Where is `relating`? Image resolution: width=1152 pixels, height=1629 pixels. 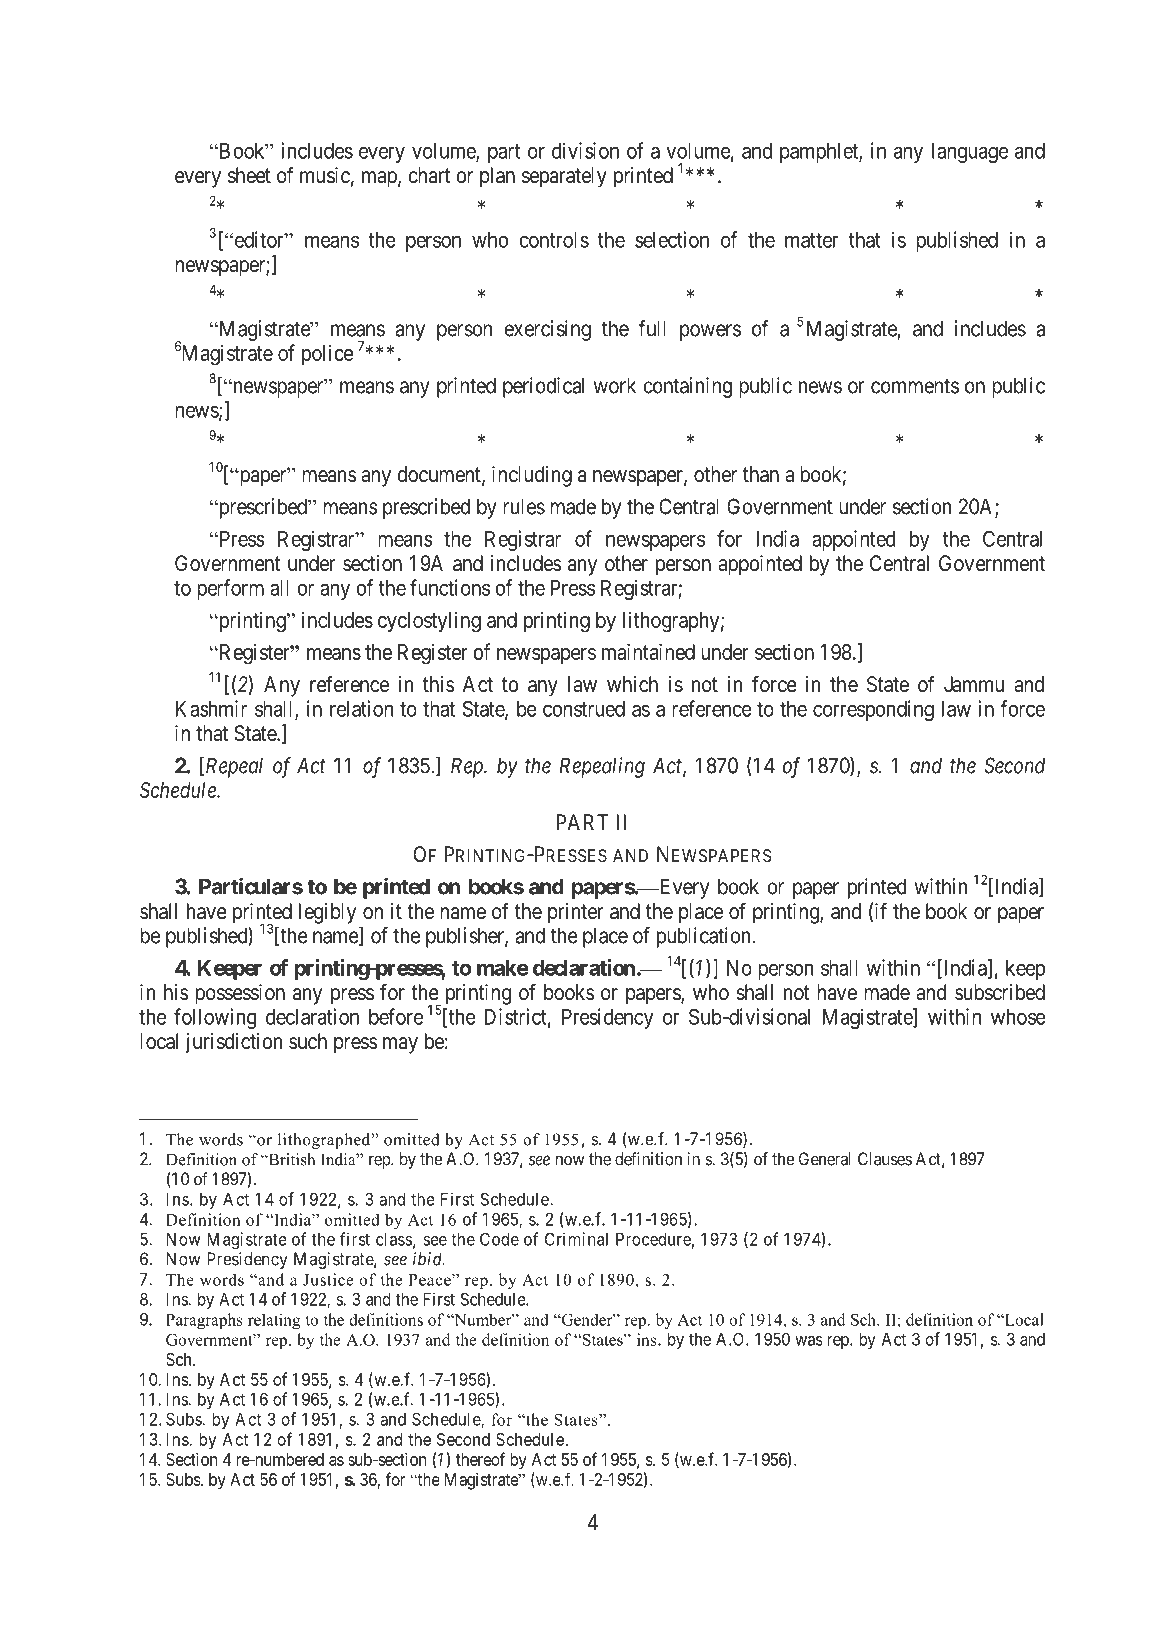
relating is located at coordinates (274, 1321).
